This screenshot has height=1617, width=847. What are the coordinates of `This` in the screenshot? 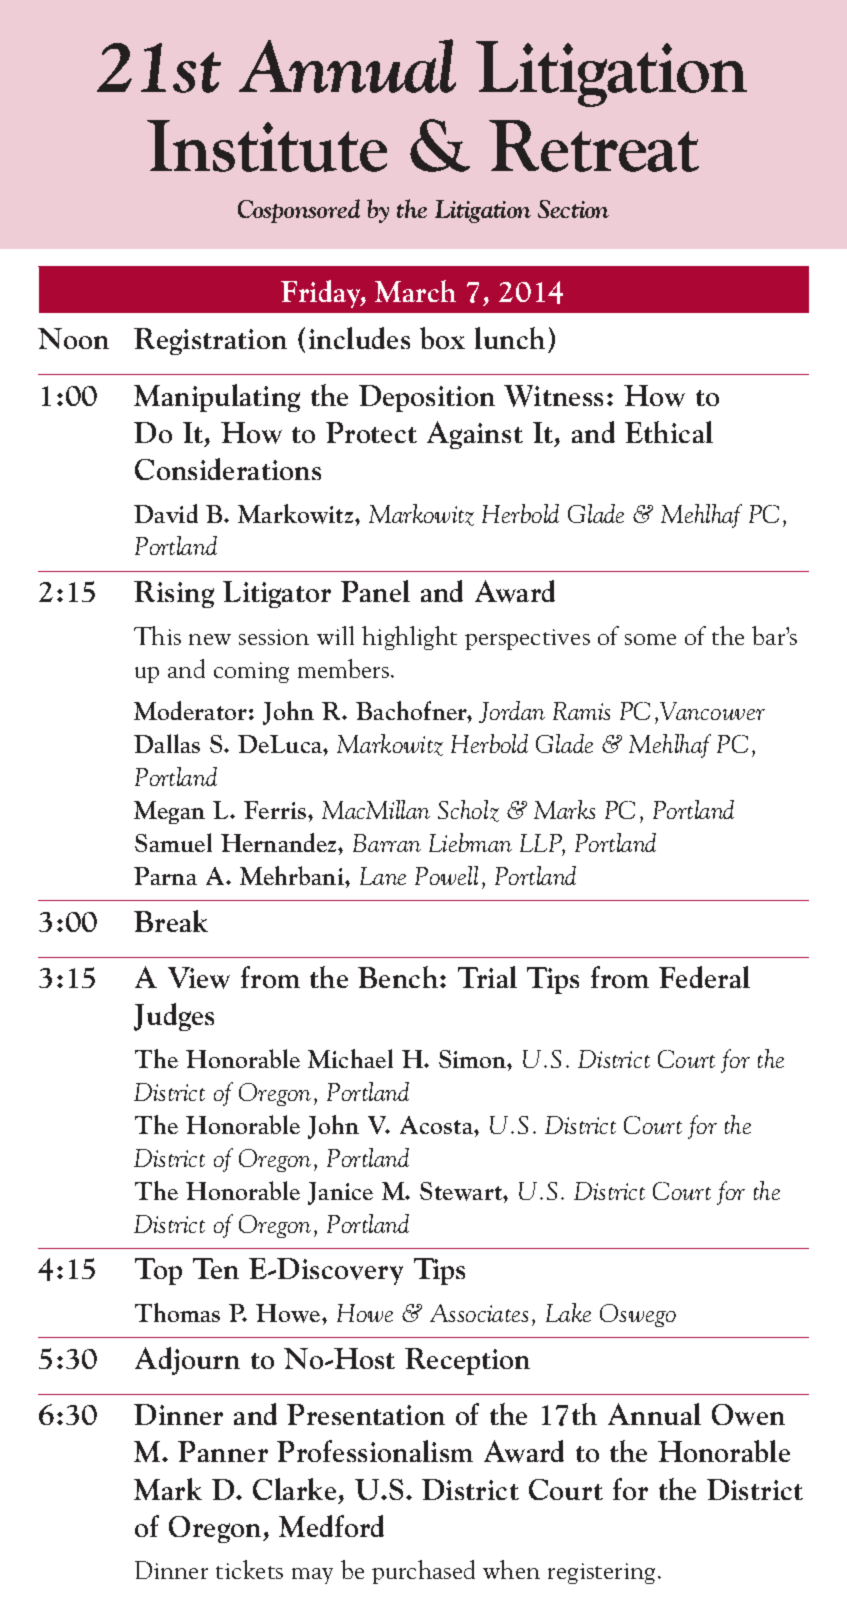 It's located at (157, 635).
